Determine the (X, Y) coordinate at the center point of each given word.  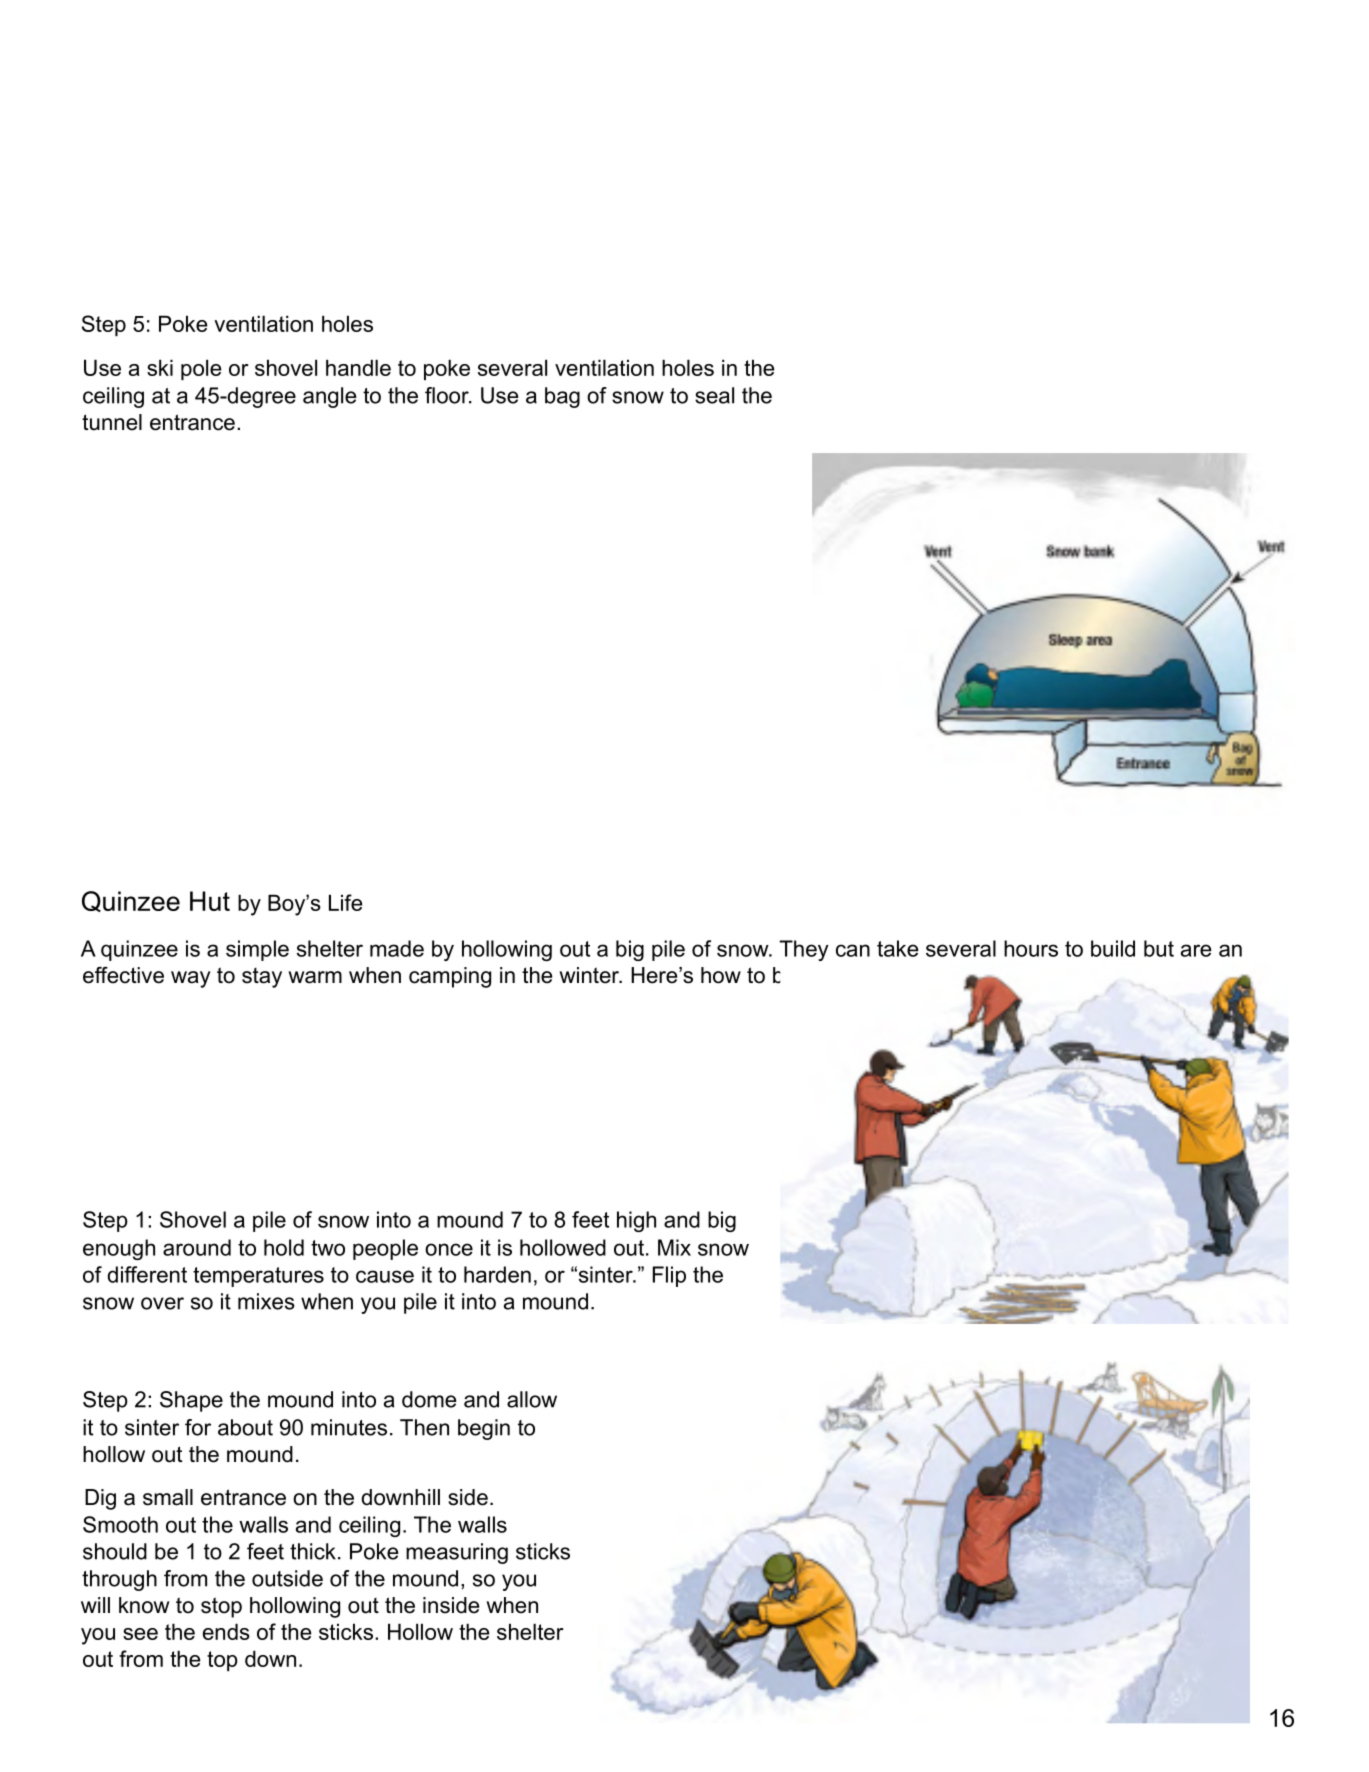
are (1196, 950)
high (636, 1221)
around (197, 1247)
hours (1031, 948)
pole (201, 369)
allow (532, 1399)
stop (221, 1607)
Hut (210, 901)
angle (330, 397)
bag (562, 397)
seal (714, 395)
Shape (191, 1401)
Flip (669, 1276)
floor (448, 395)
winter (590, 975)
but (1159, 948)
